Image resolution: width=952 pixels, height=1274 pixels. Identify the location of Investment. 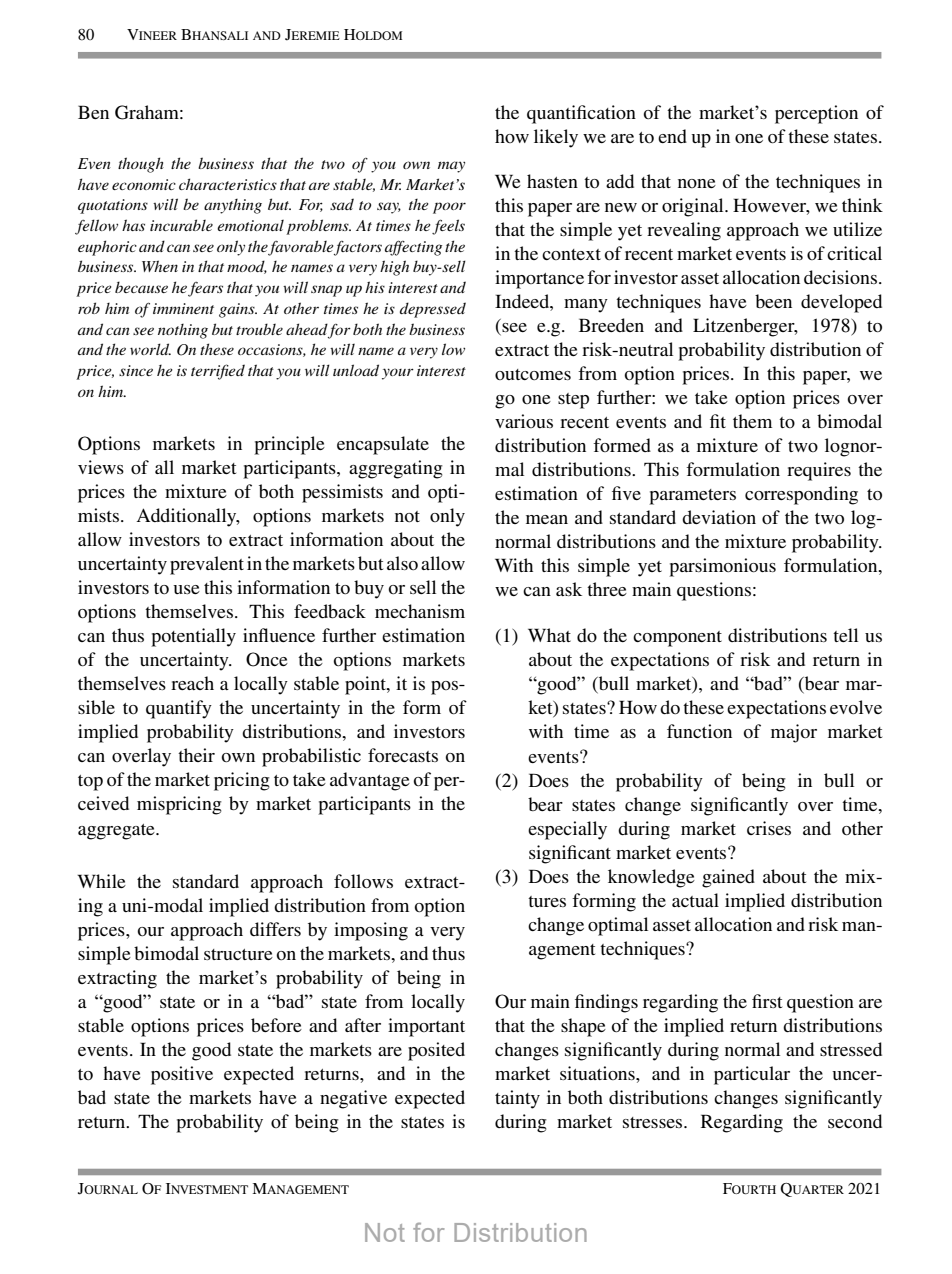
(207, 1188).
